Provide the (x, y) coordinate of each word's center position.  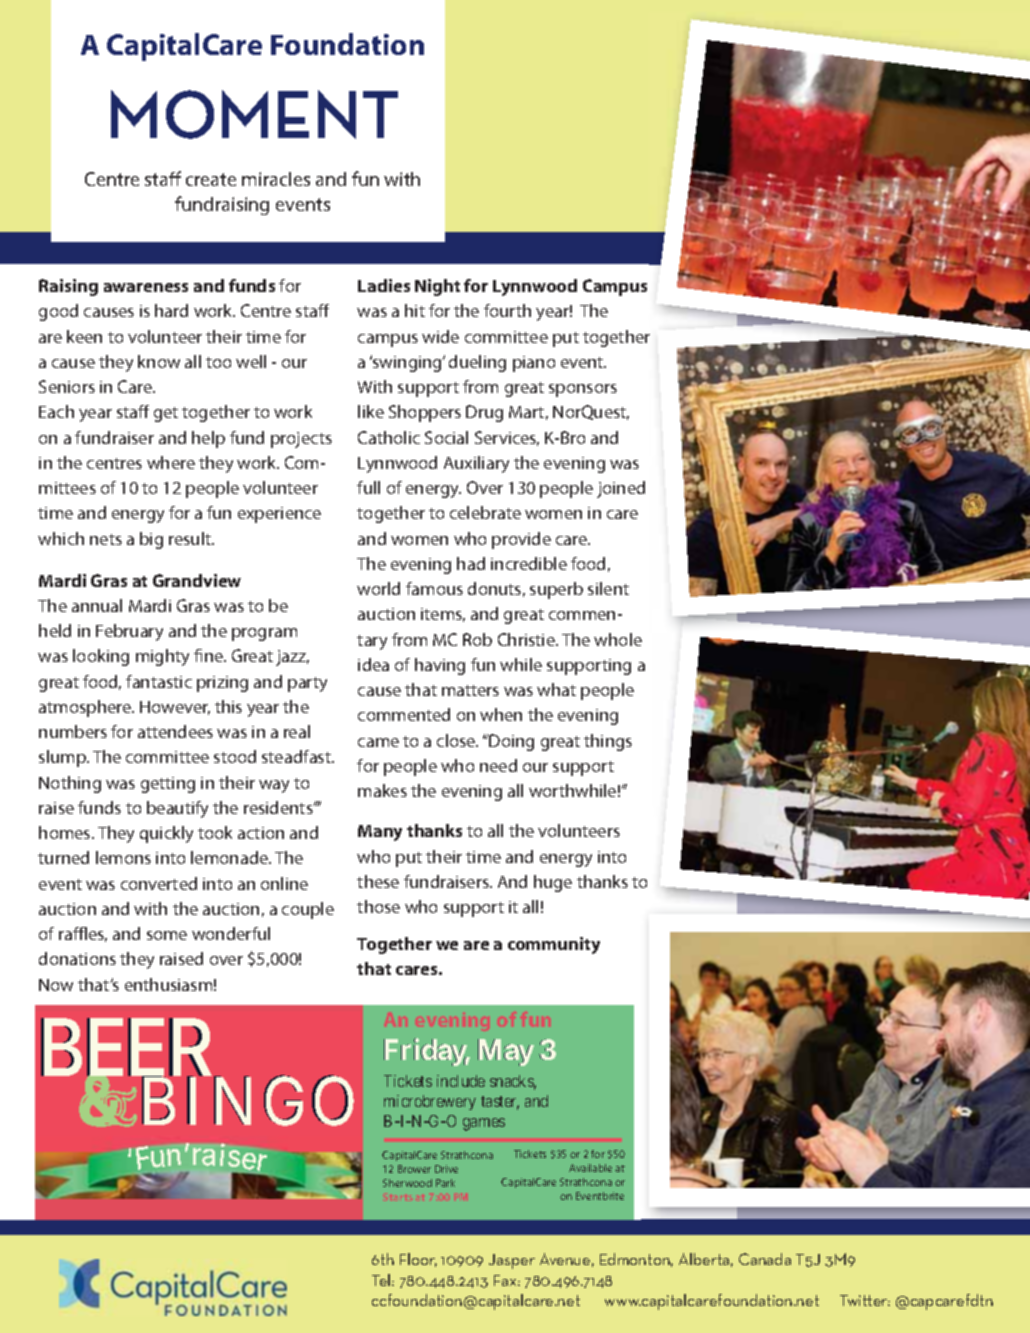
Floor (418, 1260)
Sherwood (407, 1183)
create (211, 179)
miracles (276, 179)
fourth (507, 310)
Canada (765, 1259)
